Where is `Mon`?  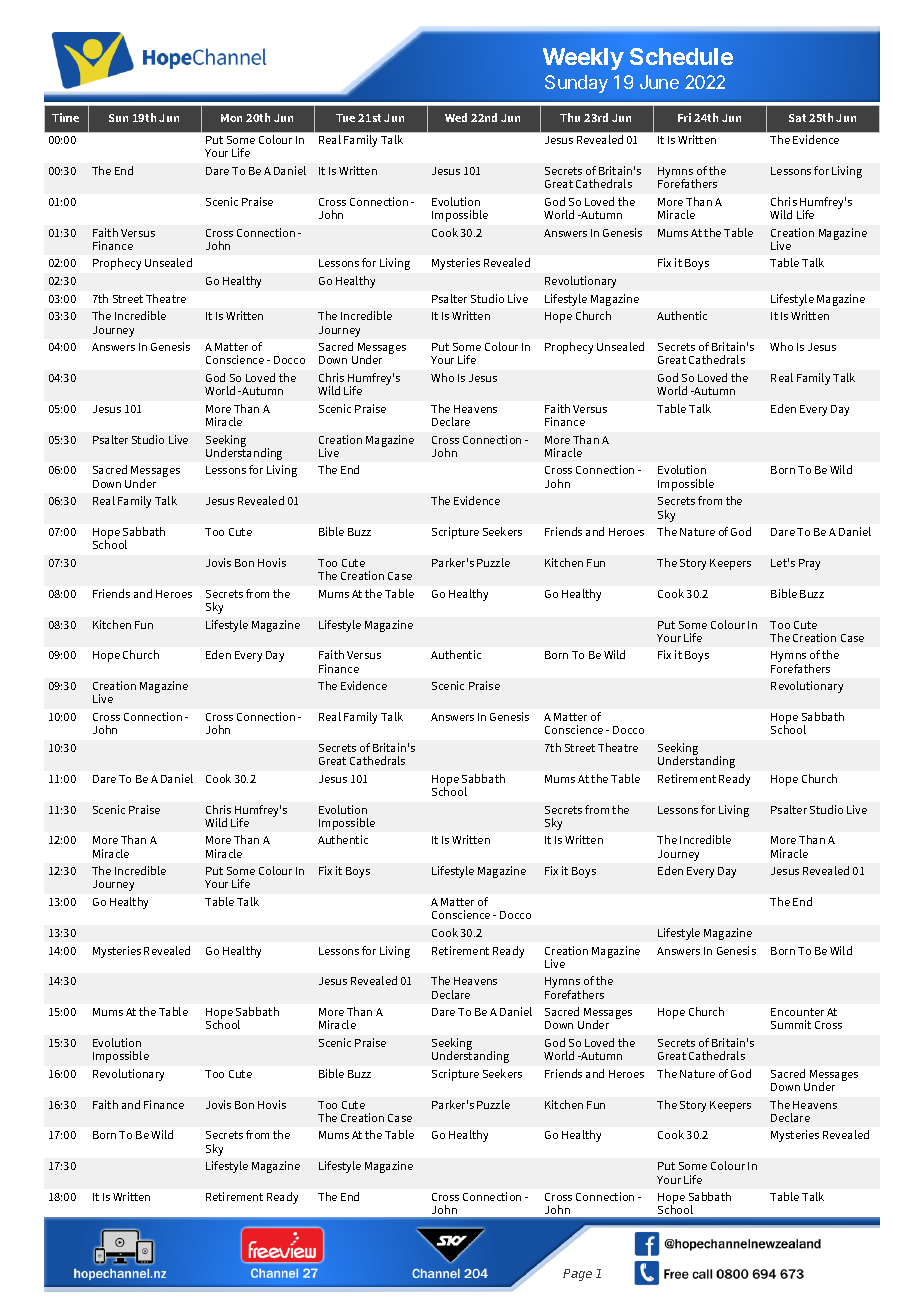
Mon is located at coordinates (231, 118).
